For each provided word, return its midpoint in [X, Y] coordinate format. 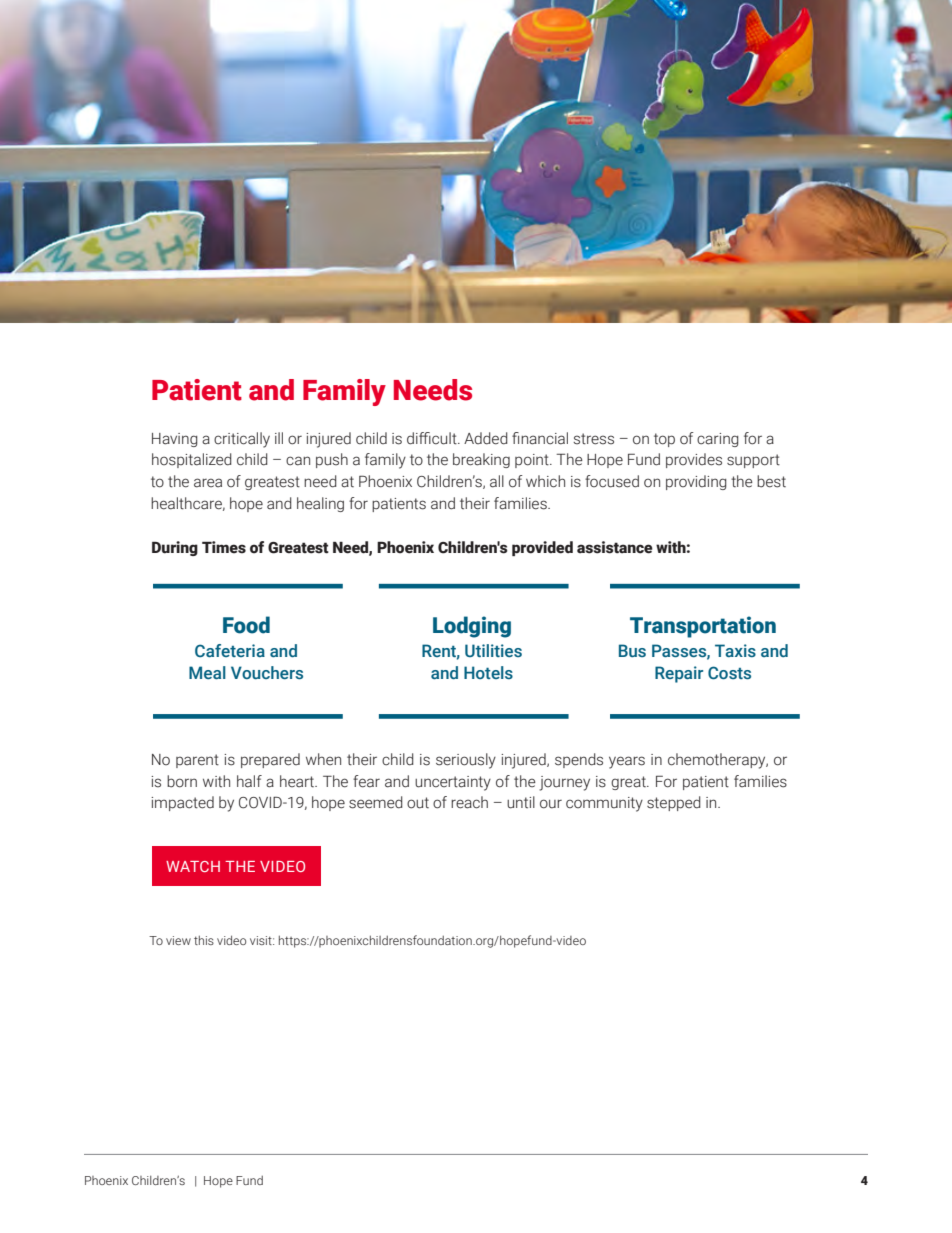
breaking [481, 460]
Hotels [488, 672]
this [204, 940]
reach [469, 802]
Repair [679, 674]
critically [242, 440]
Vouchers [267, 673]
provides [694, 460]
